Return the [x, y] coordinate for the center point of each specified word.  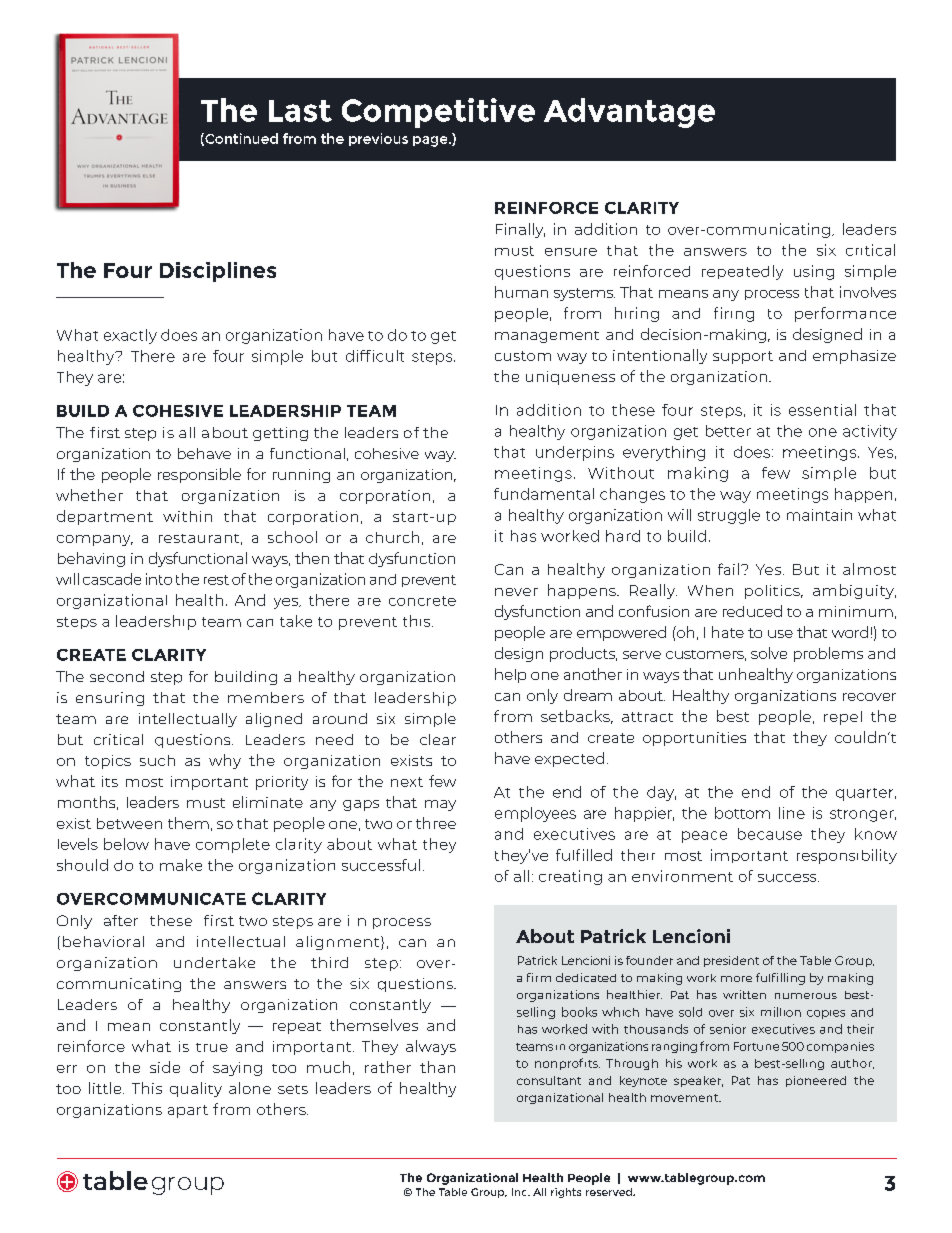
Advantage [629, 113]
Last [300, 111]
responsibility [847, 856]
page [431, 141]
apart [188, 1111]
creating [570, 877]
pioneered [816, 1081]
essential [822, 410]
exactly [130, 336]
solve [769, 653]
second [117, 676]
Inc [520, 1192]
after [121, 920]
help [510, 675]
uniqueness [570, 378]
